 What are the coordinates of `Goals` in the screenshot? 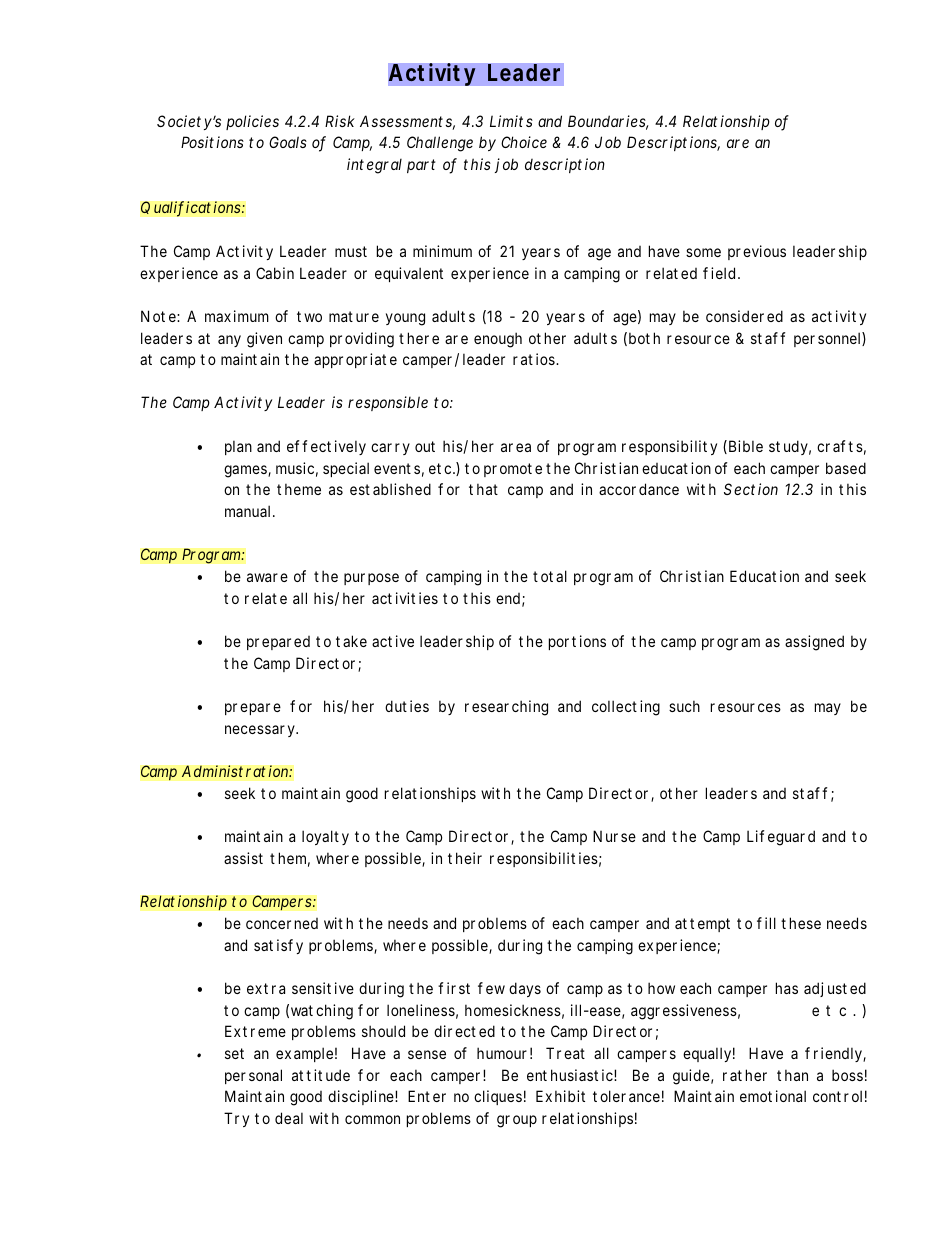 It's located at (288, 142).
